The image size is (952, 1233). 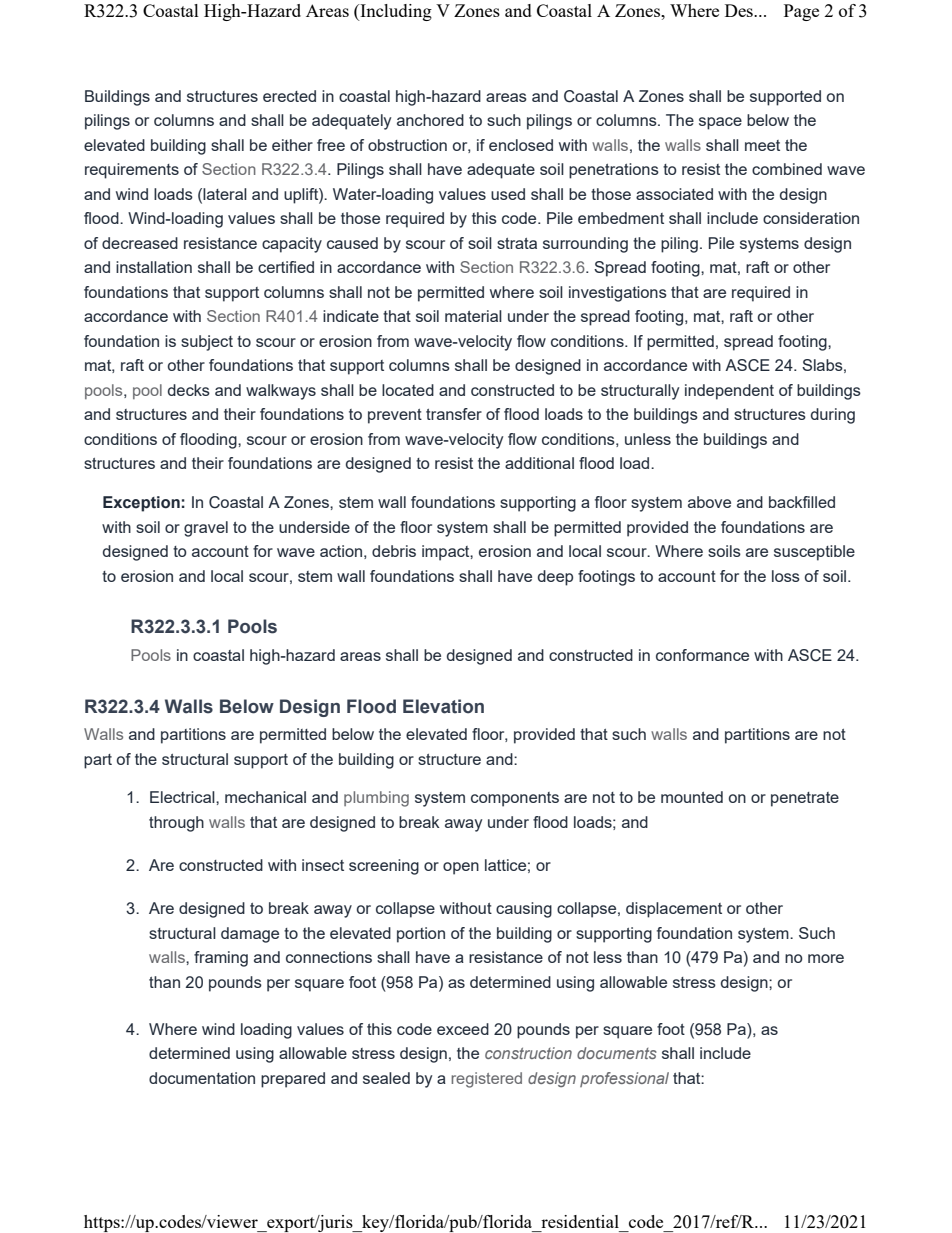 I want to click on conformance, so click(x=702, y=655).
